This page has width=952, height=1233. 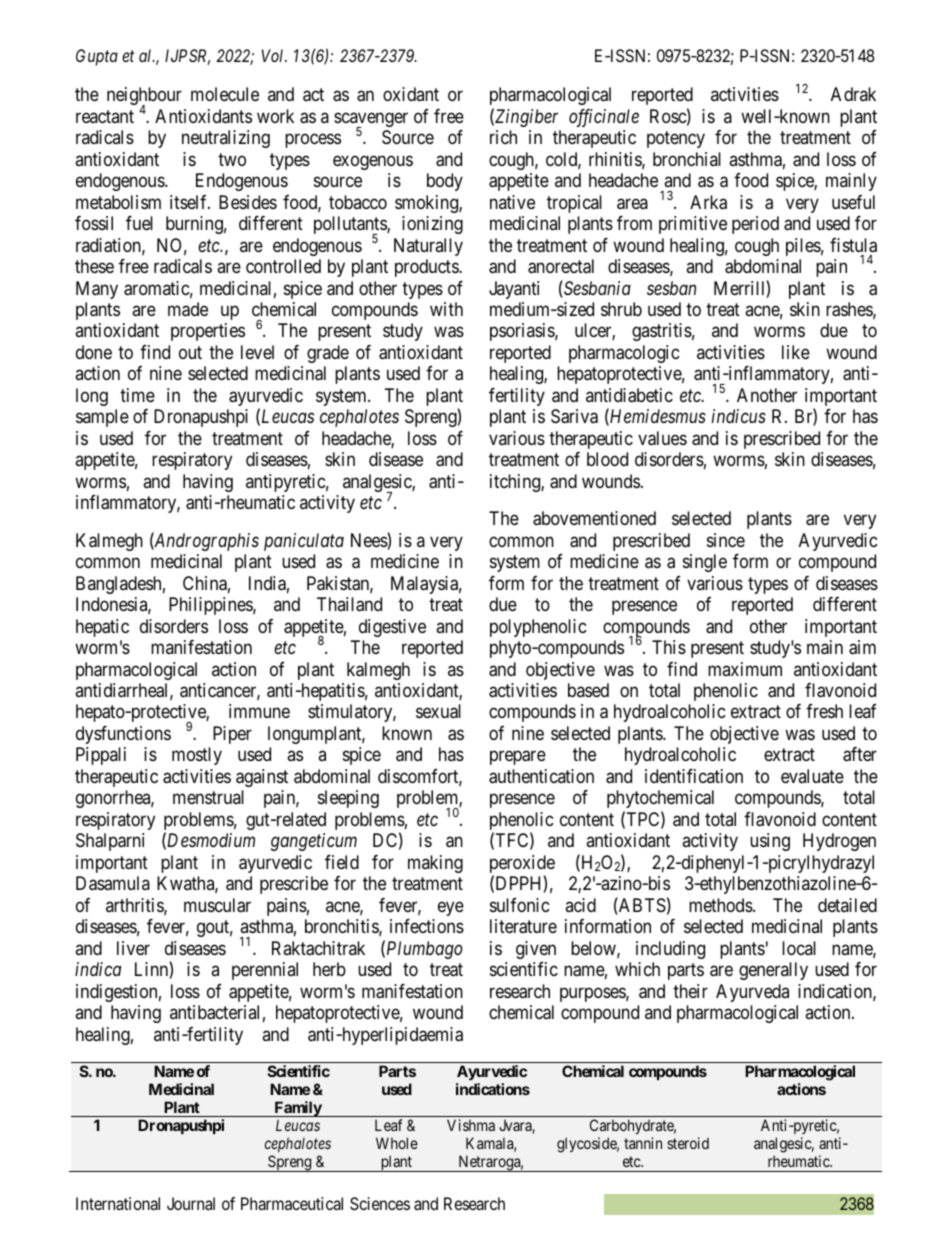 I want to click on Whole, so click(x=397, y=1143).
